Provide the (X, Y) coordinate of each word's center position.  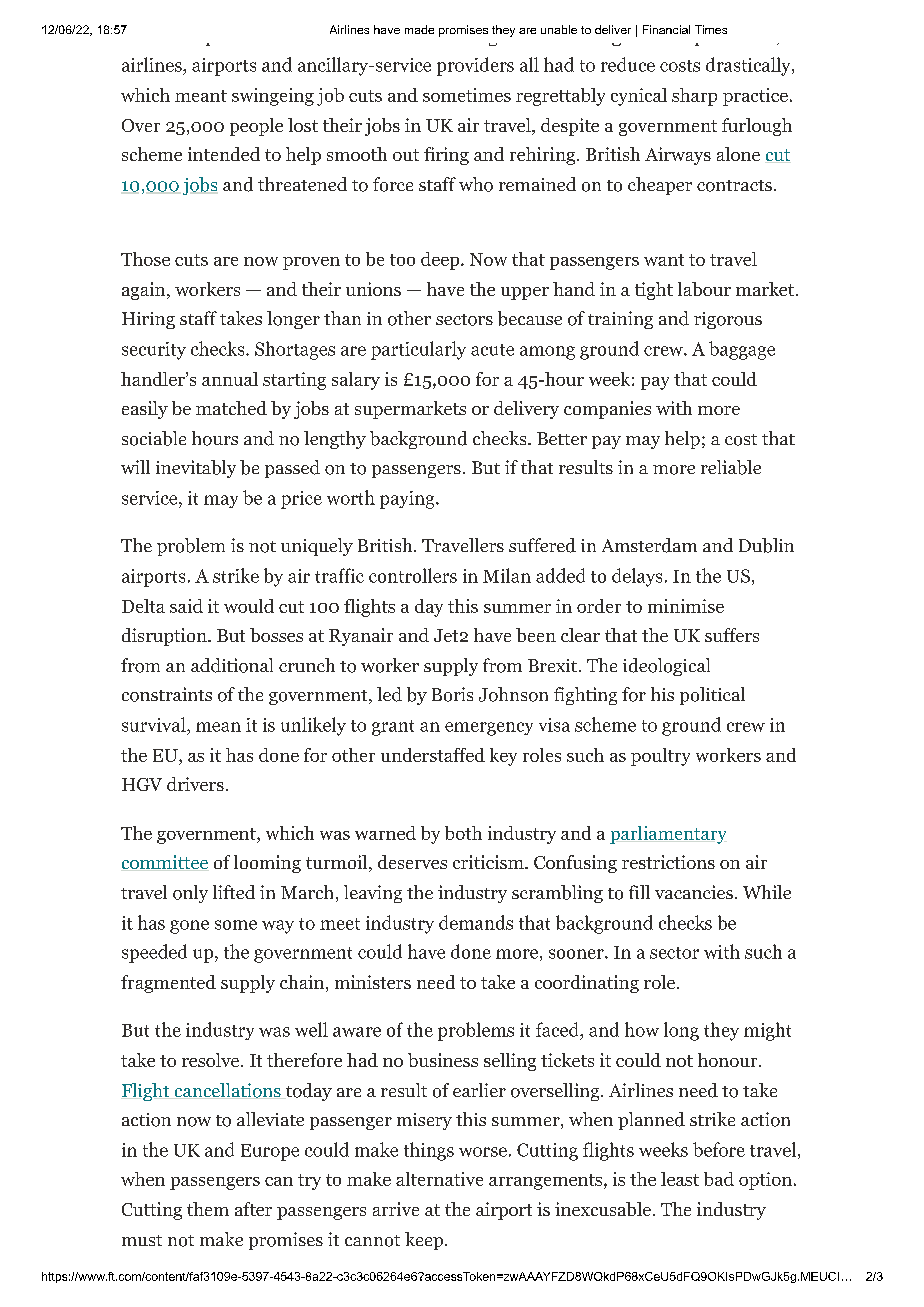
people (256, 127)
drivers (195, 784)
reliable (731, 467)
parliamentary (668, 835)
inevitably (196, 469)
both (463, 833)
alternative (439, 1179)
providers (475, 66)
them (208, 1209)
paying (407, 500)
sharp (694, 97)
